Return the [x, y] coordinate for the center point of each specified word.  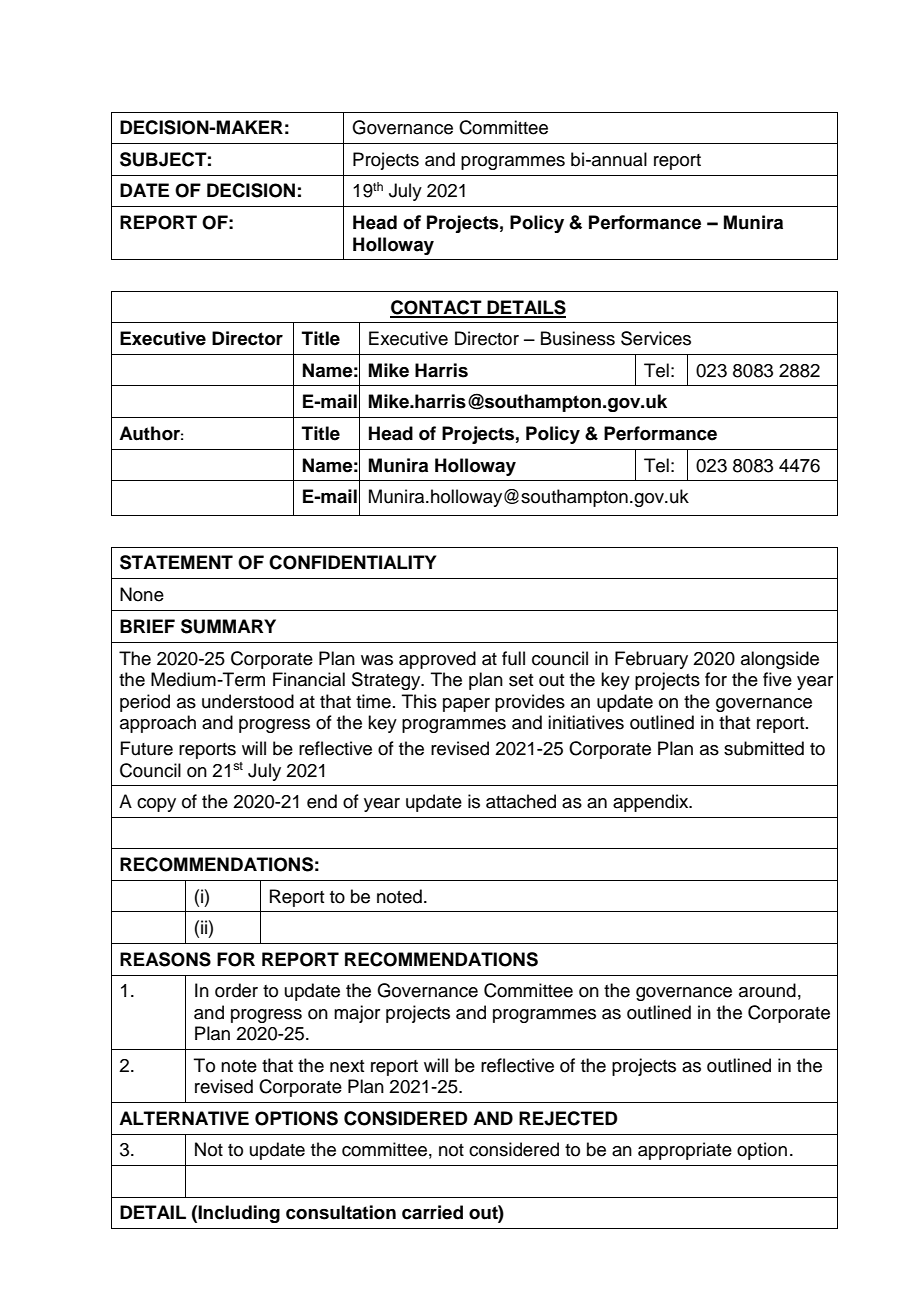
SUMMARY [228, 626]
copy [156, 805]
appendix [652, 803]
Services [656, 338]
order [236, 990]
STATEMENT [176, 562]
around [767, 990]
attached [521, 801]
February [651, 660]
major [357, 1014]
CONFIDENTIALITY [352, 562]
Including [239, 1214]
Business [578, 338]
